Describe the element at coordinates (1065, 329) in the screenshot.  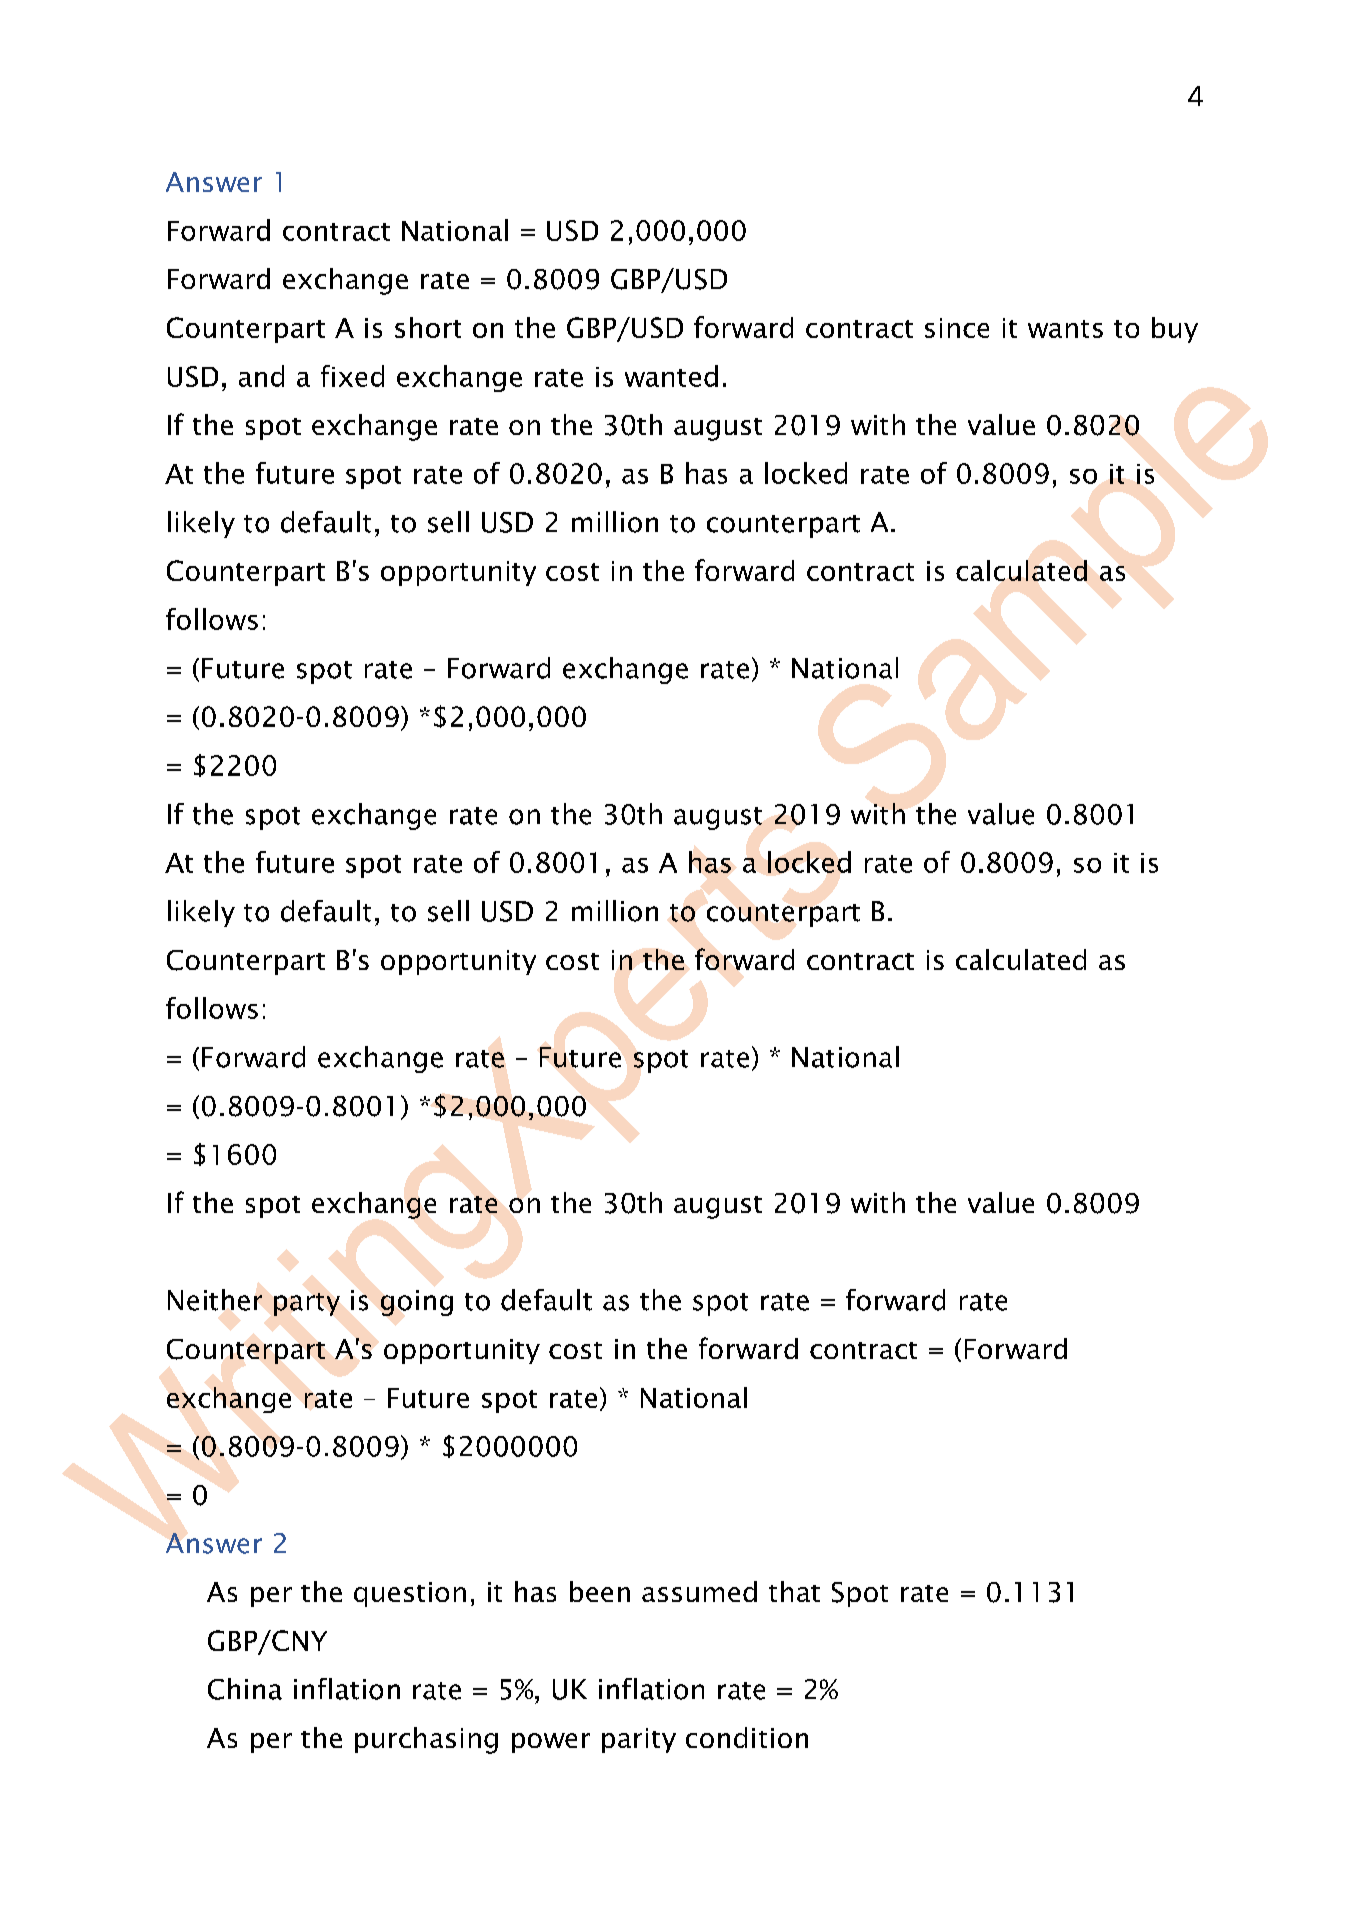
I see `wants` at that location.
